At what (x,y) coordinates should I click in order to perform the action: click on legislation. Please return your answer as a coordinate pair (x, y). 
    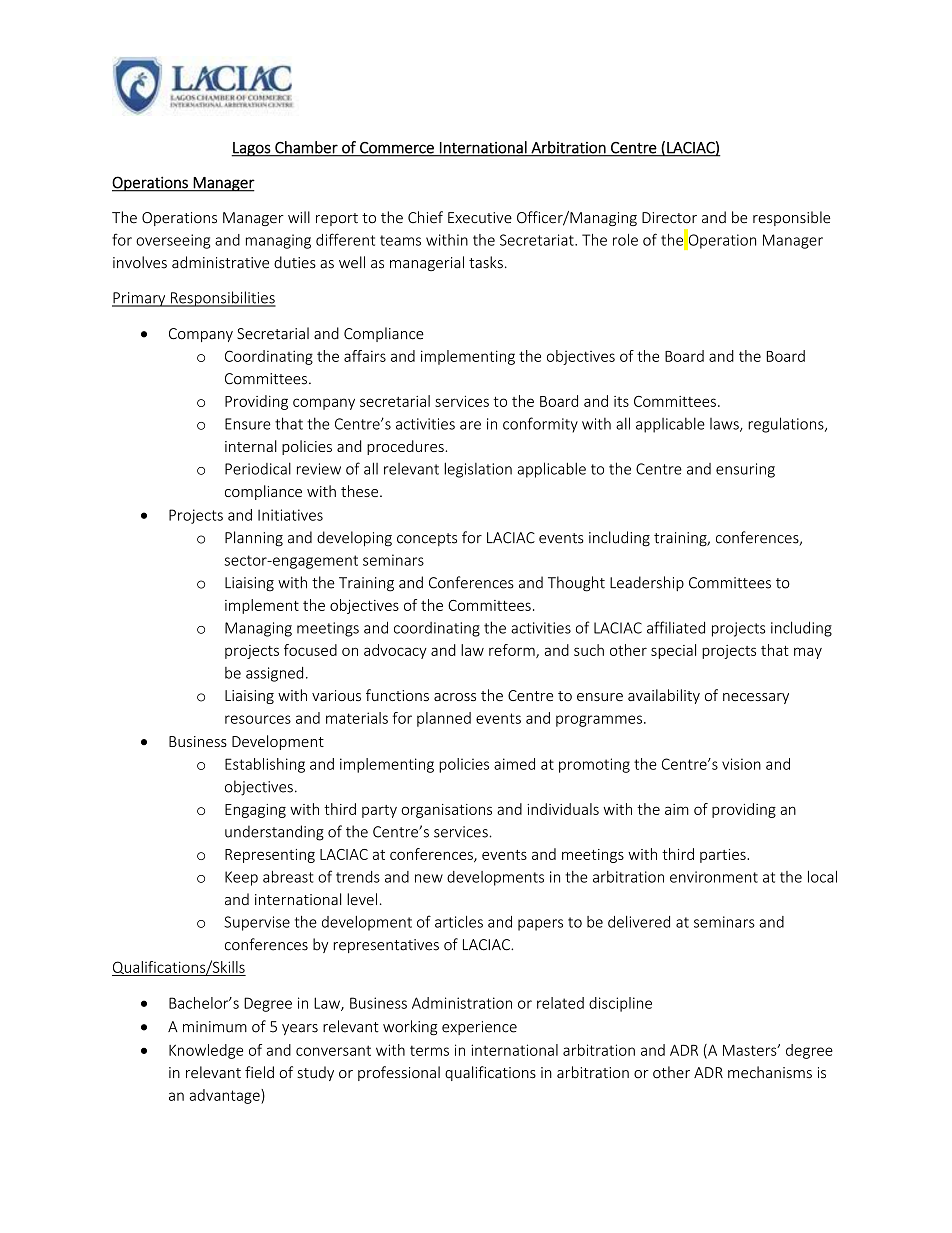
    Looking at the image, I should click on (478, 470).
